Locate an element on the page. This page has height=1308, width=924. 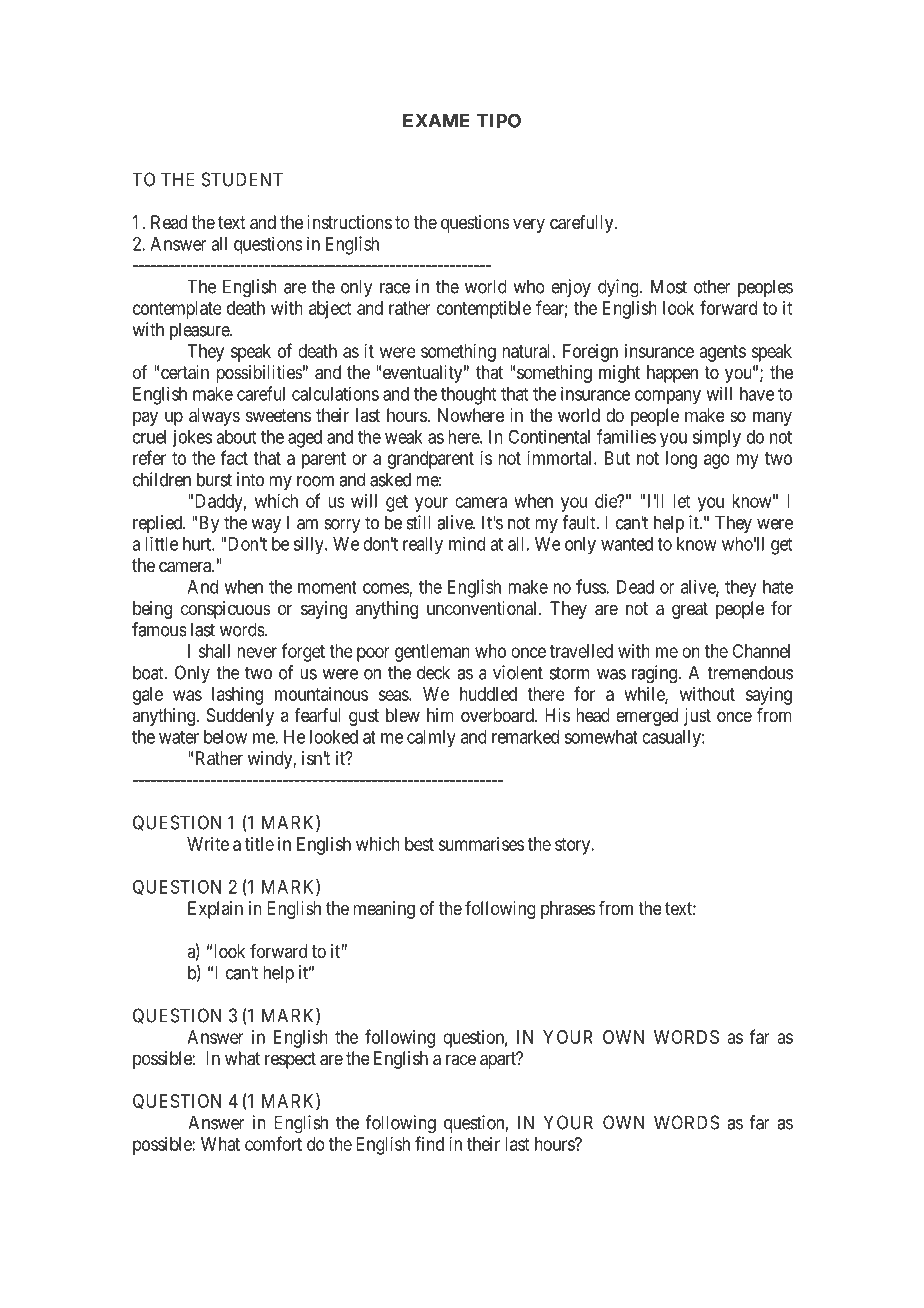
find is located at coordinates (429, 1143).
